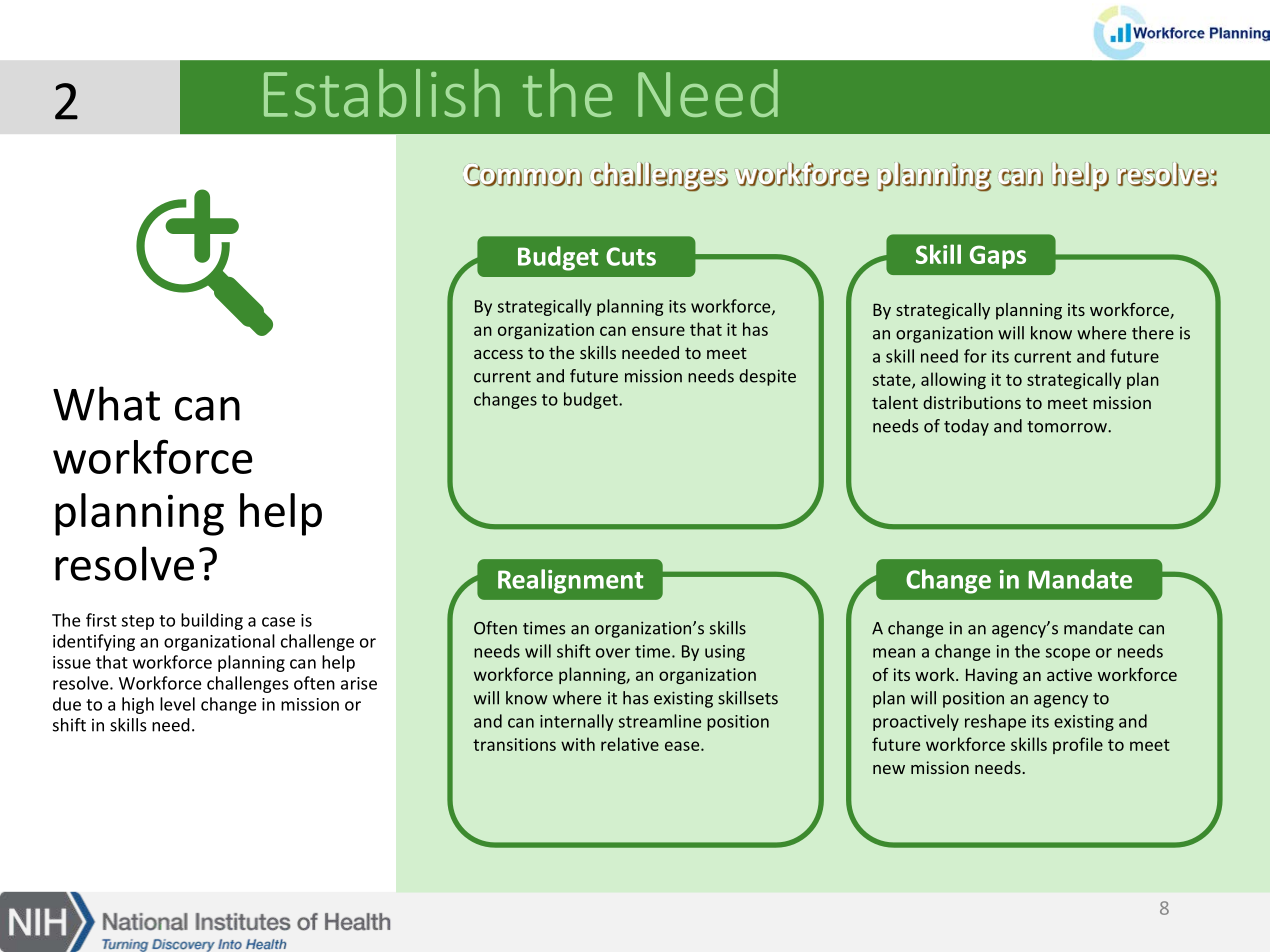 The image size is (1270, 952). What do you see at coordinates (631, 256) in the screenshot?
I see `Cuts` at bounding box center [631, 256].
